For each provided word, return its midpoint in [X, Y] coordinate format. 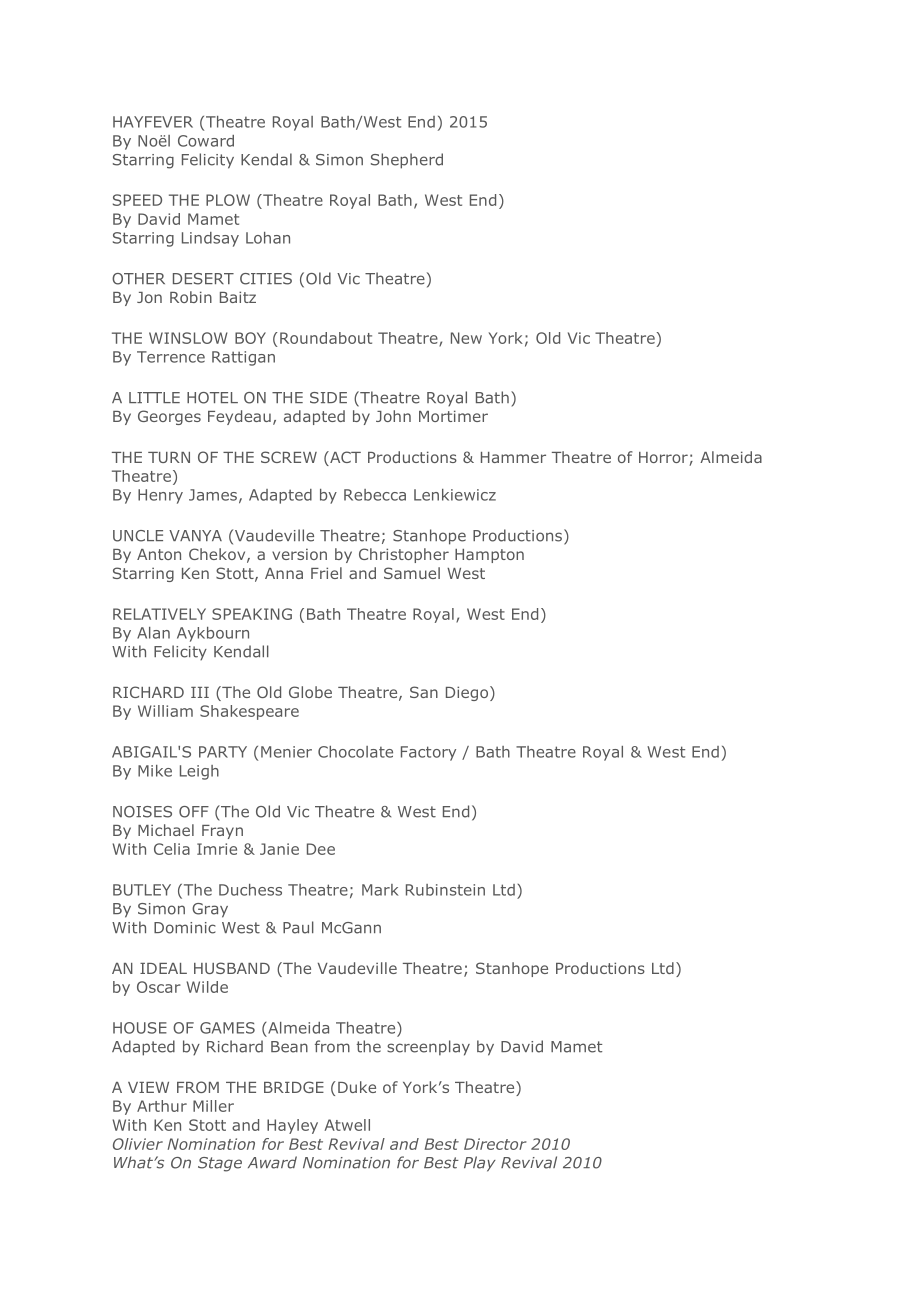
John [393, 416]
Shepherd [407, 161]
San [424, 692]
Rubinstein [445, 890]
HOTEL [212, 398]
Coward [206, 141]
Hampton [489, 556]
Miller [213, 1106]
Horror [664, 459]
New [466, 338]
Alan [153, 633]
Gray [210, 910]
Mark [380, 890]
